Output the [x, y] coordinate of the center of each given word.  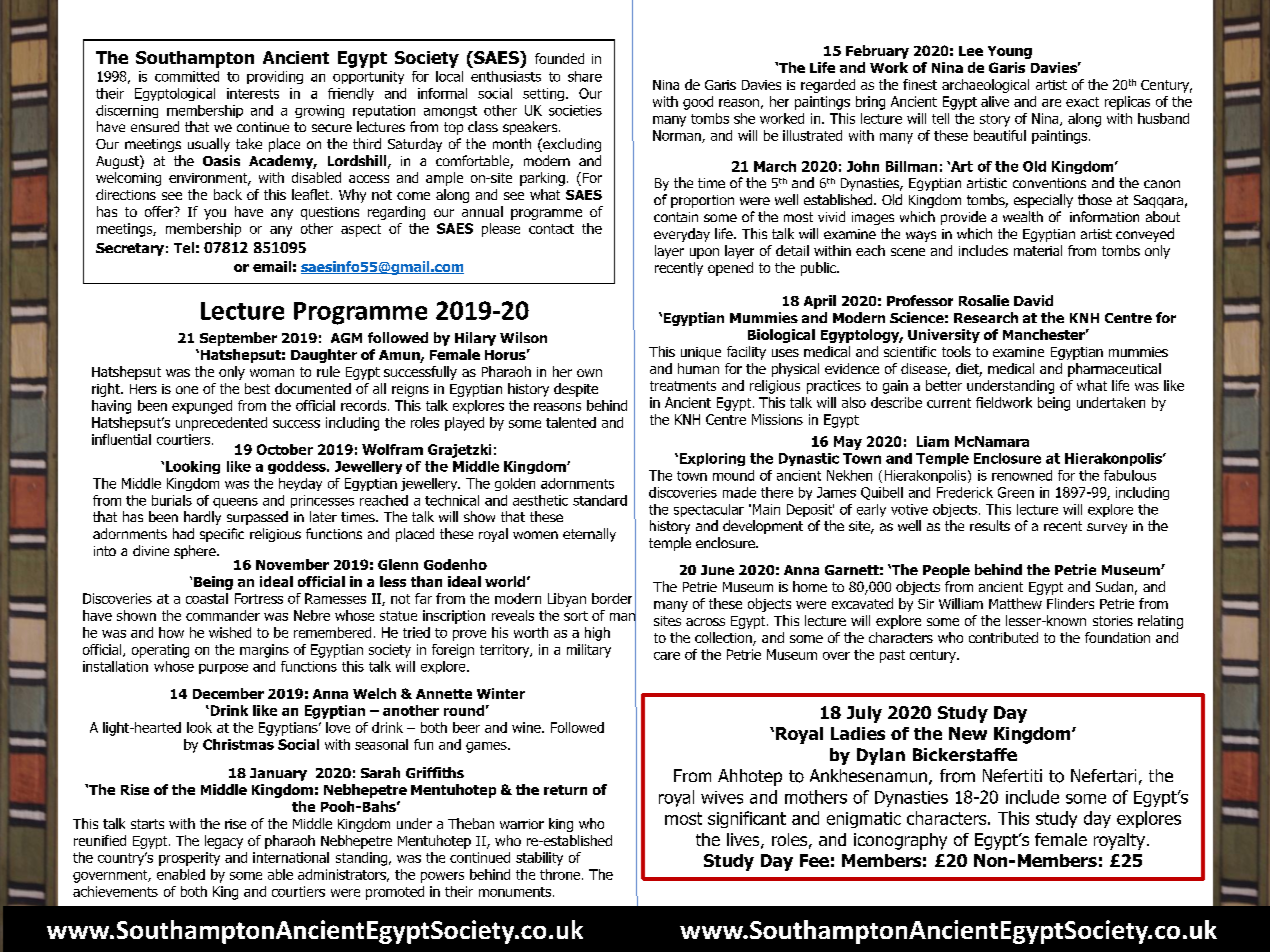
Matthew [1015, 603]
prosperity [189, 859]
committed [187, 76]
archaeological [985, 86]
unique [701, 353]
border [612, 598]
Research [986, 317]
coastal [207, 598]
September [238, 339]
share [585, 76]
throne [561, 874]
